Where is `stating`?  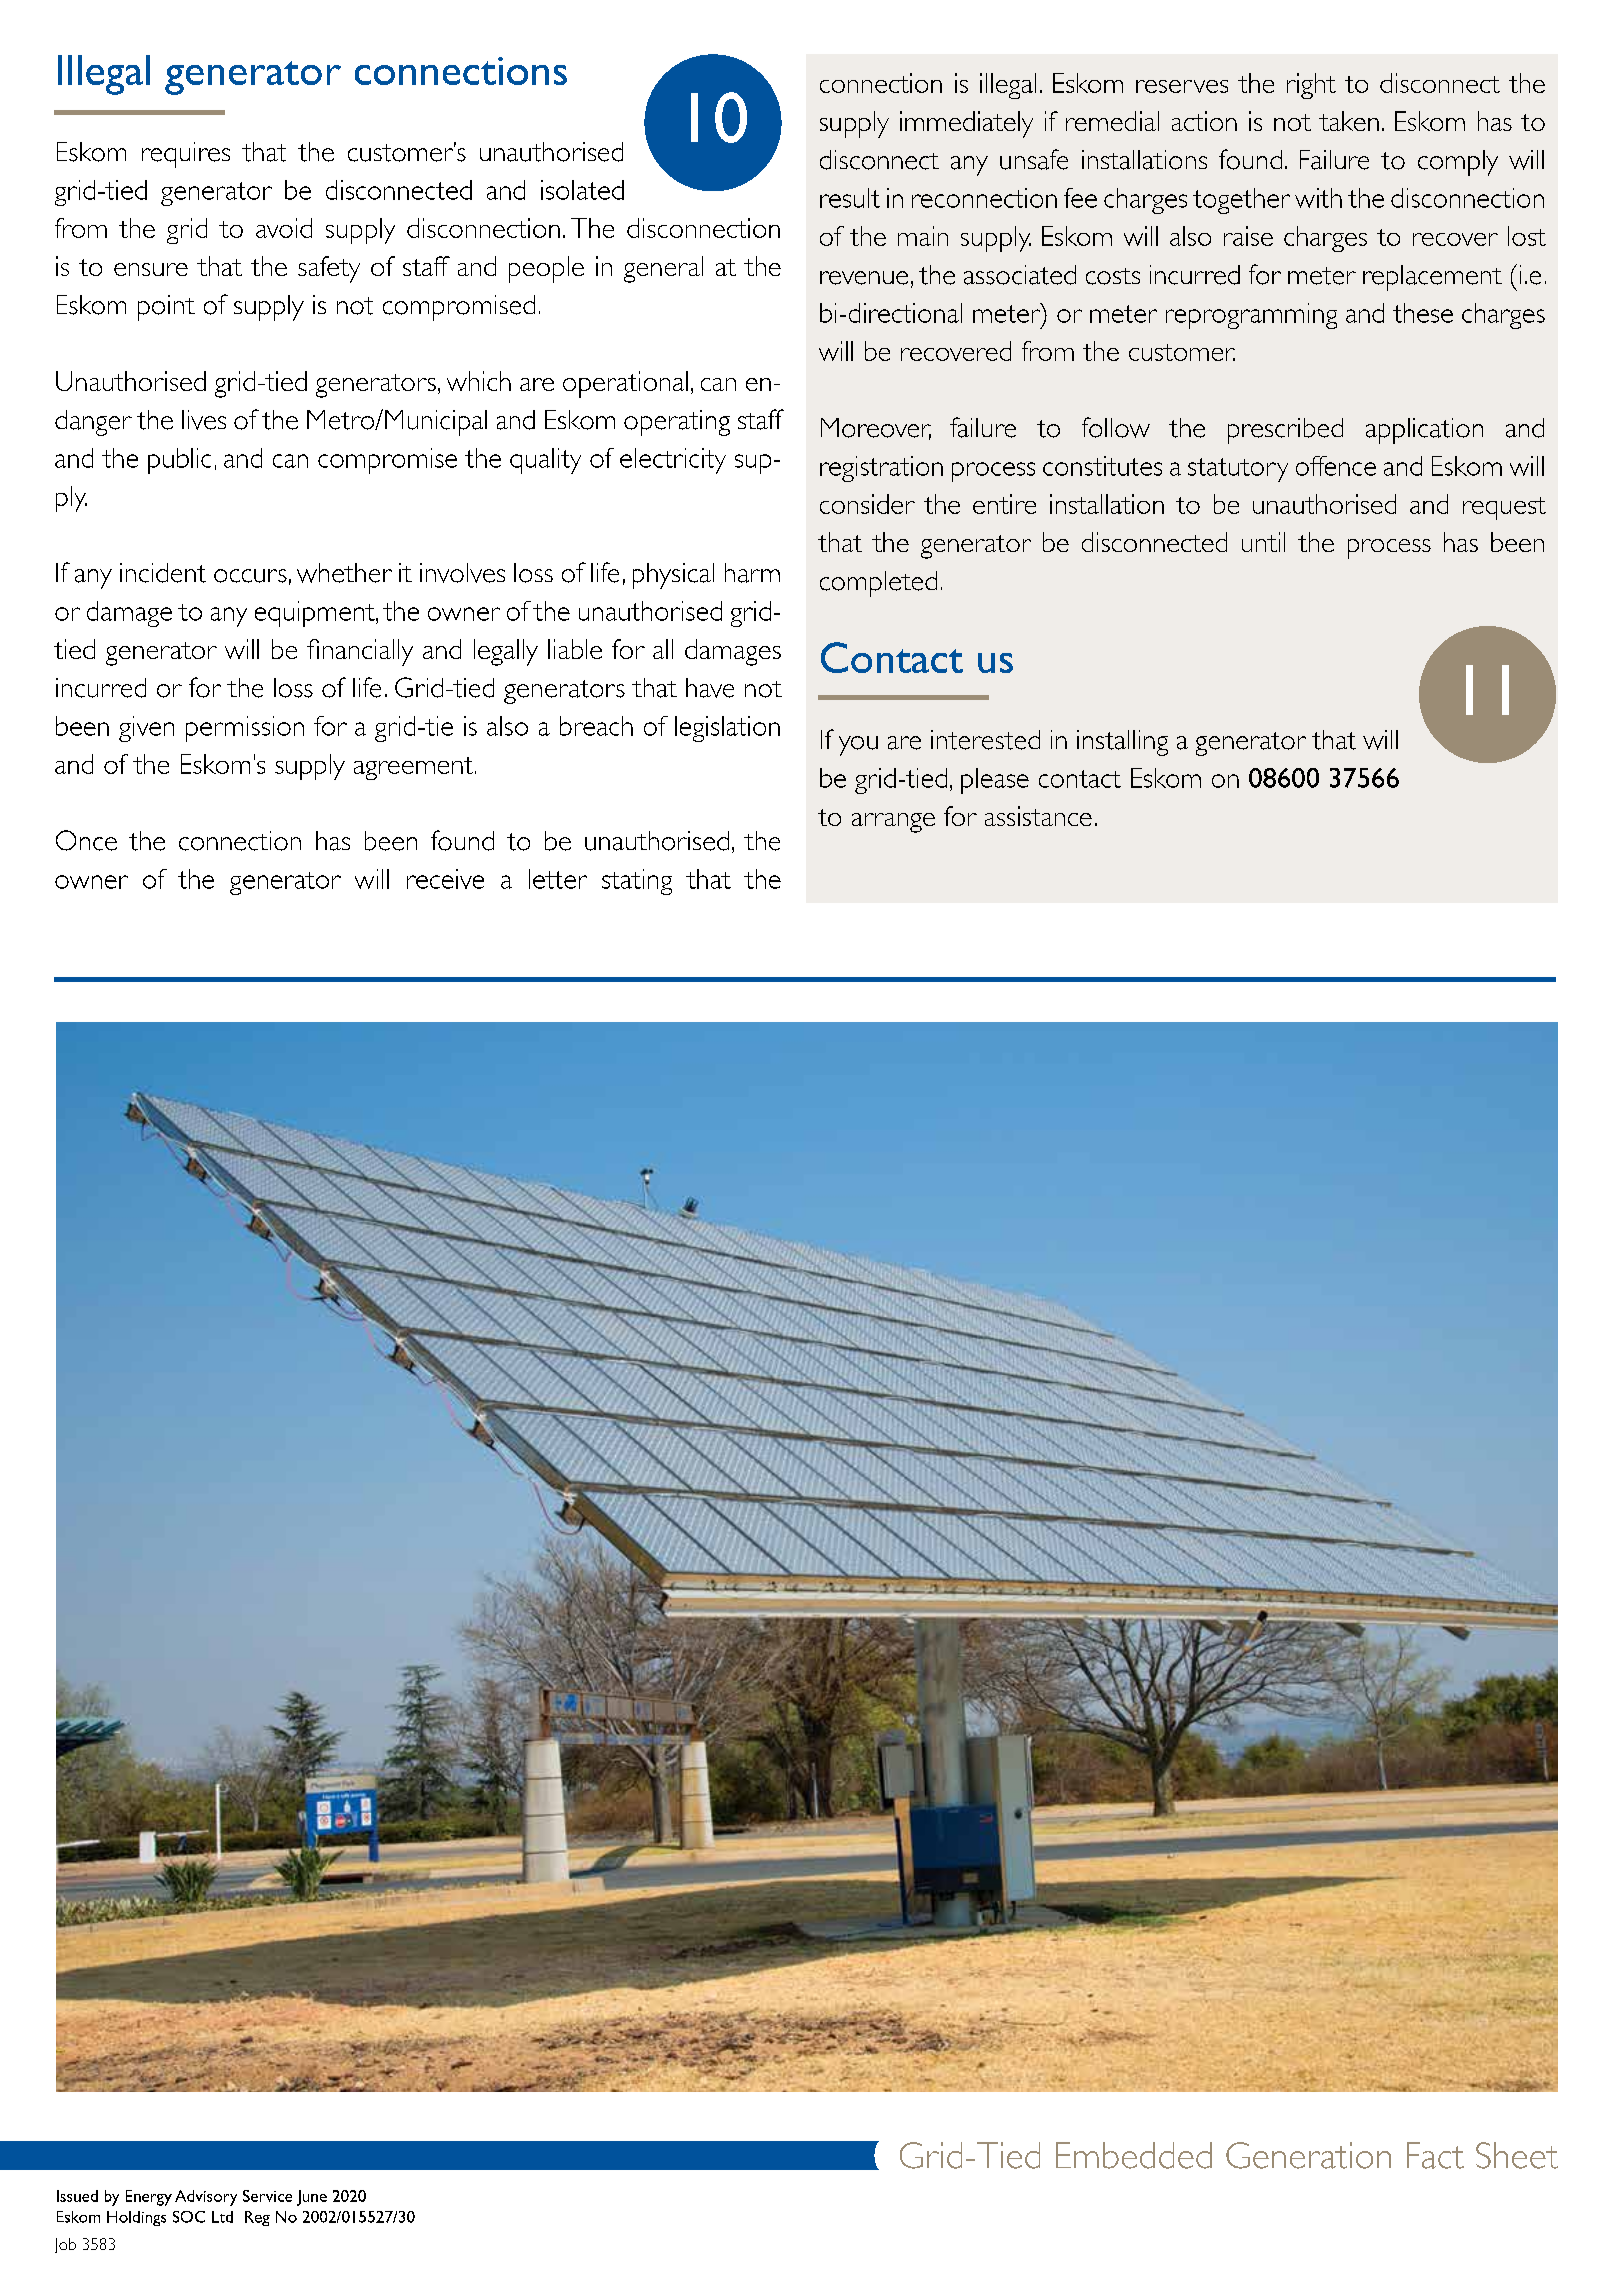 stating is located at coordinates (637, 882).
